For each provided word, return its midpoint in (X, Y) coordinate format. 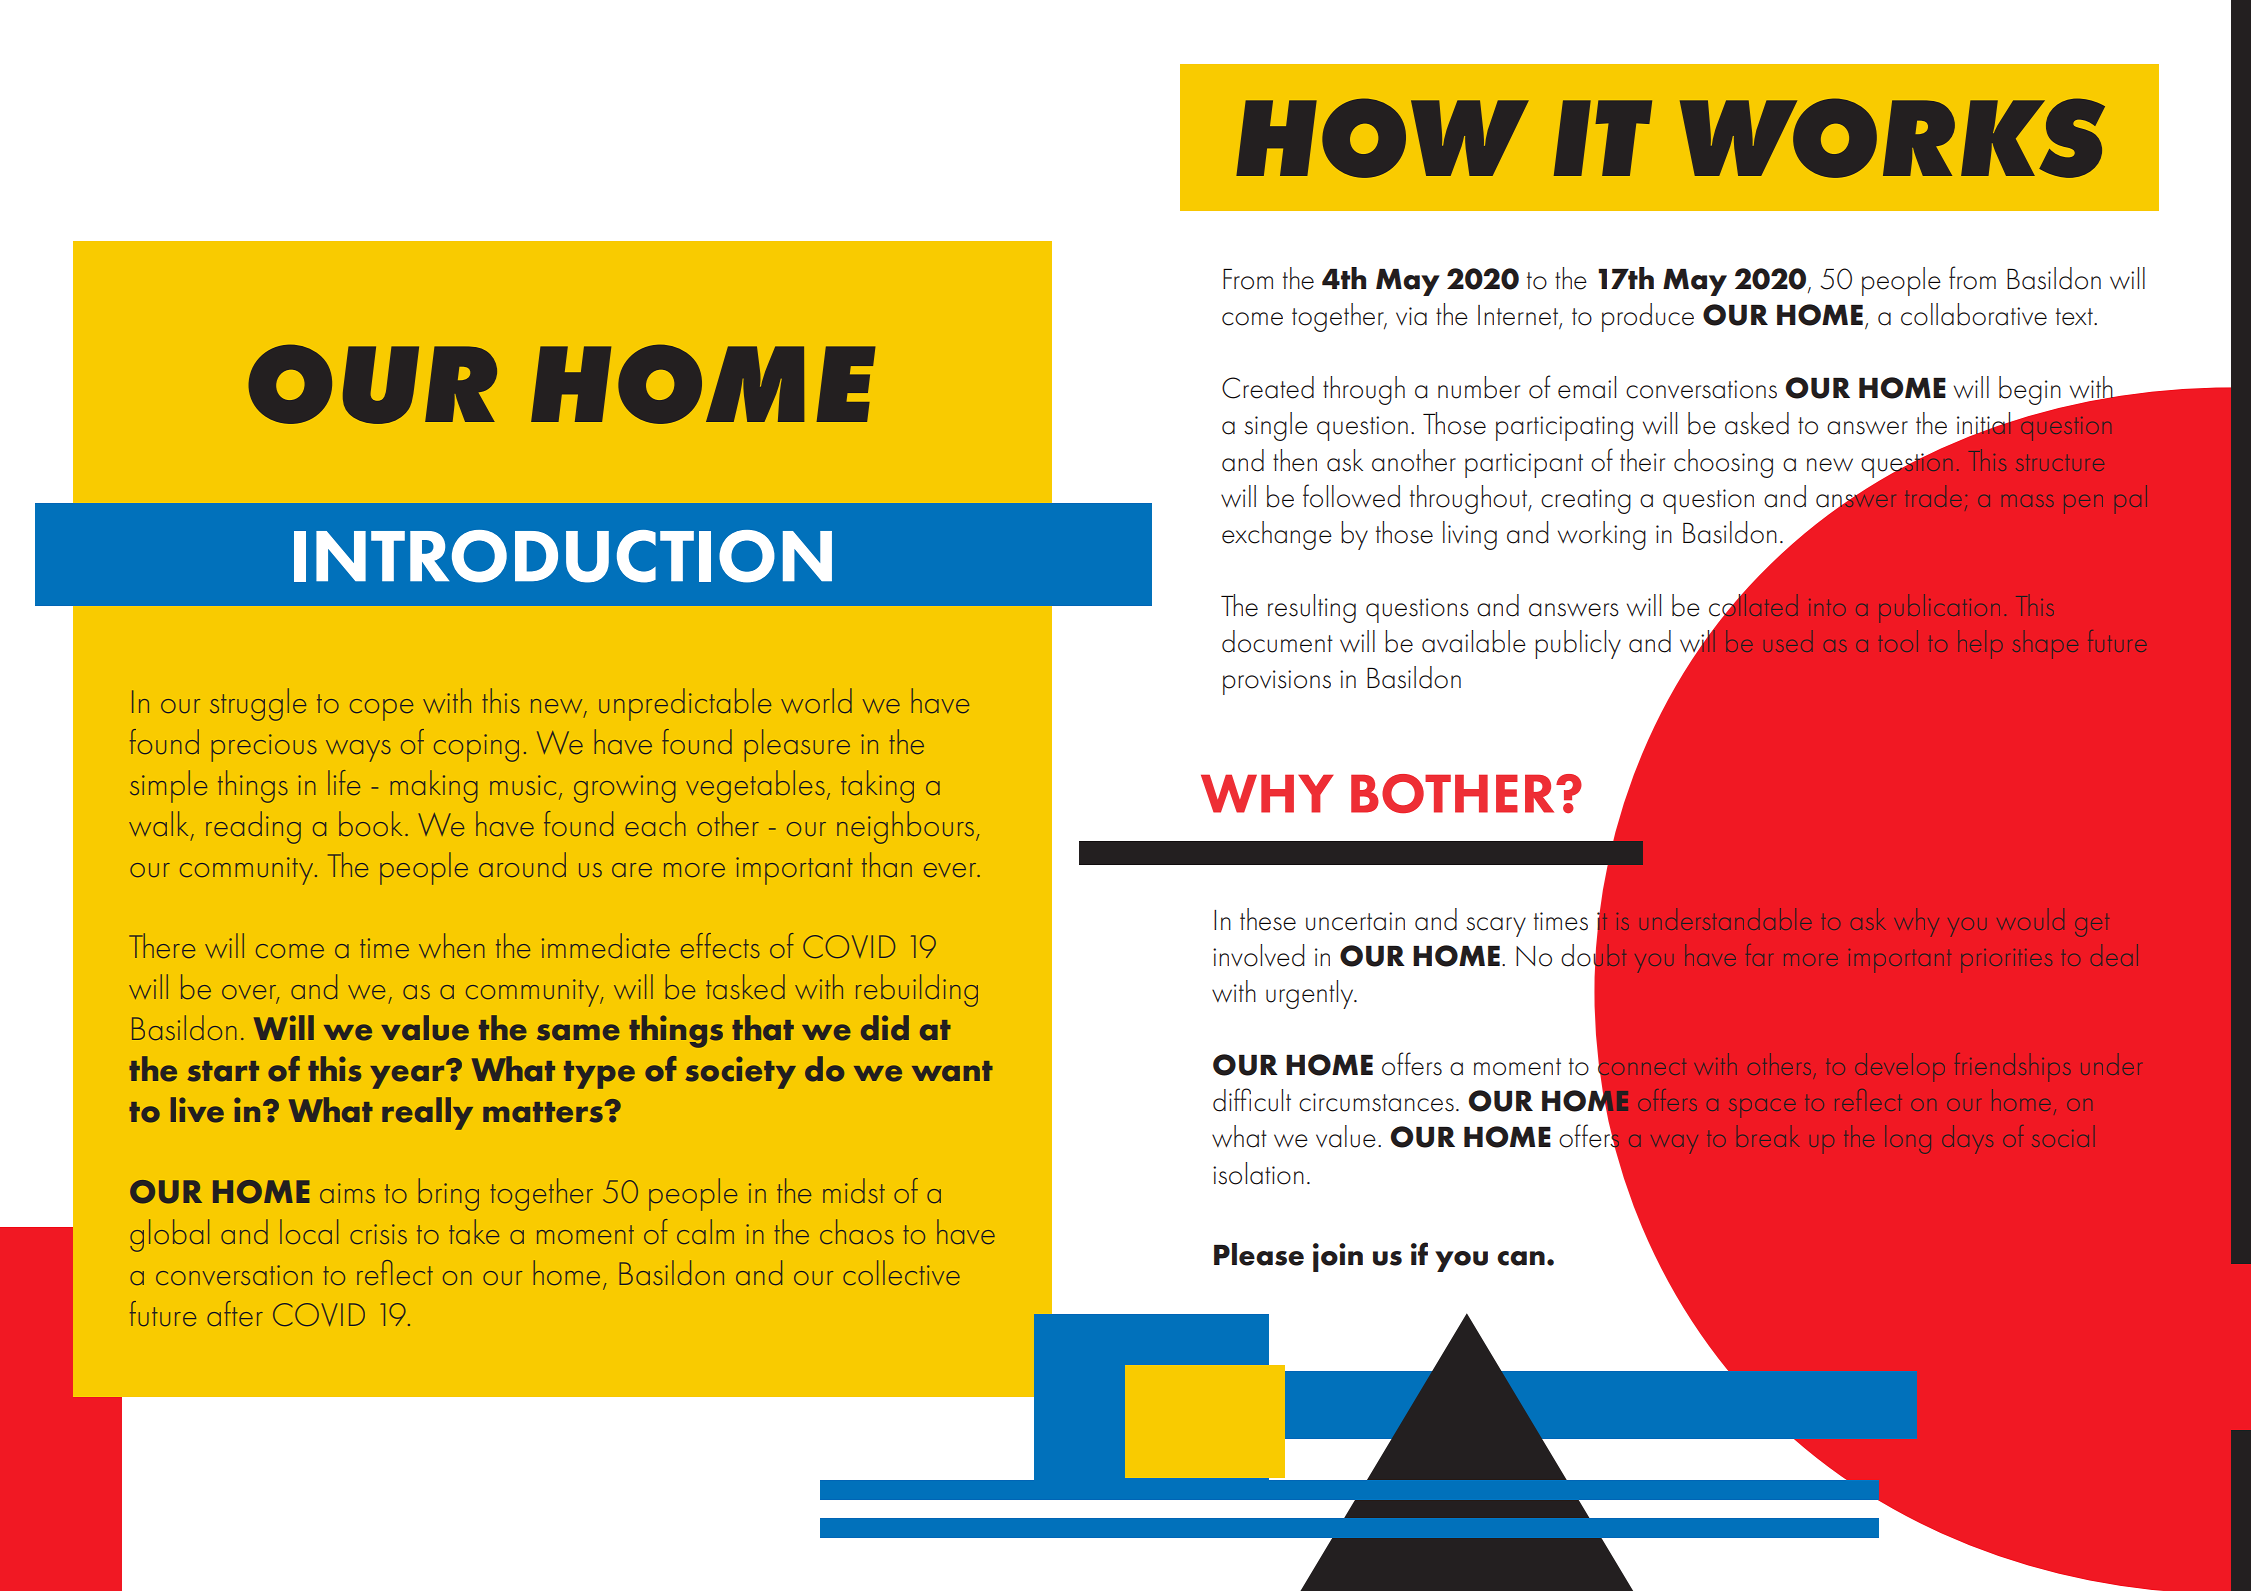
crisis (378, 1234)
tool (1898, 641)
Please (1259, 1254)
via (1411, 316)
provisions (1277, 682)
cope (381, 710)
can (1521, 1258)
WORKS (1892, 138)
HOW (1382, 138)
